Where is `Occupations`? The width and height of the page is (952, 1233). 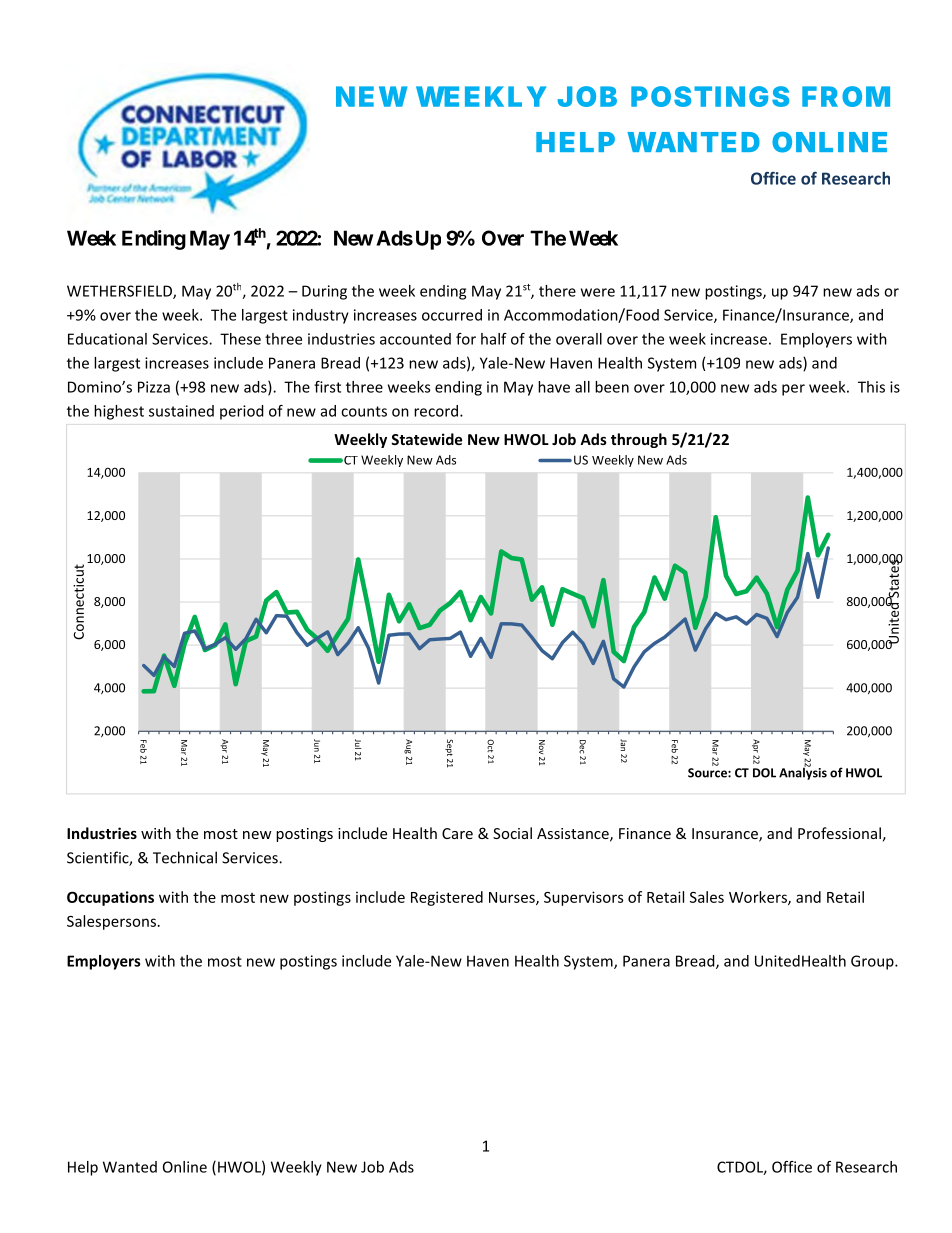
Occupations is located at coordinates (110, 898).
